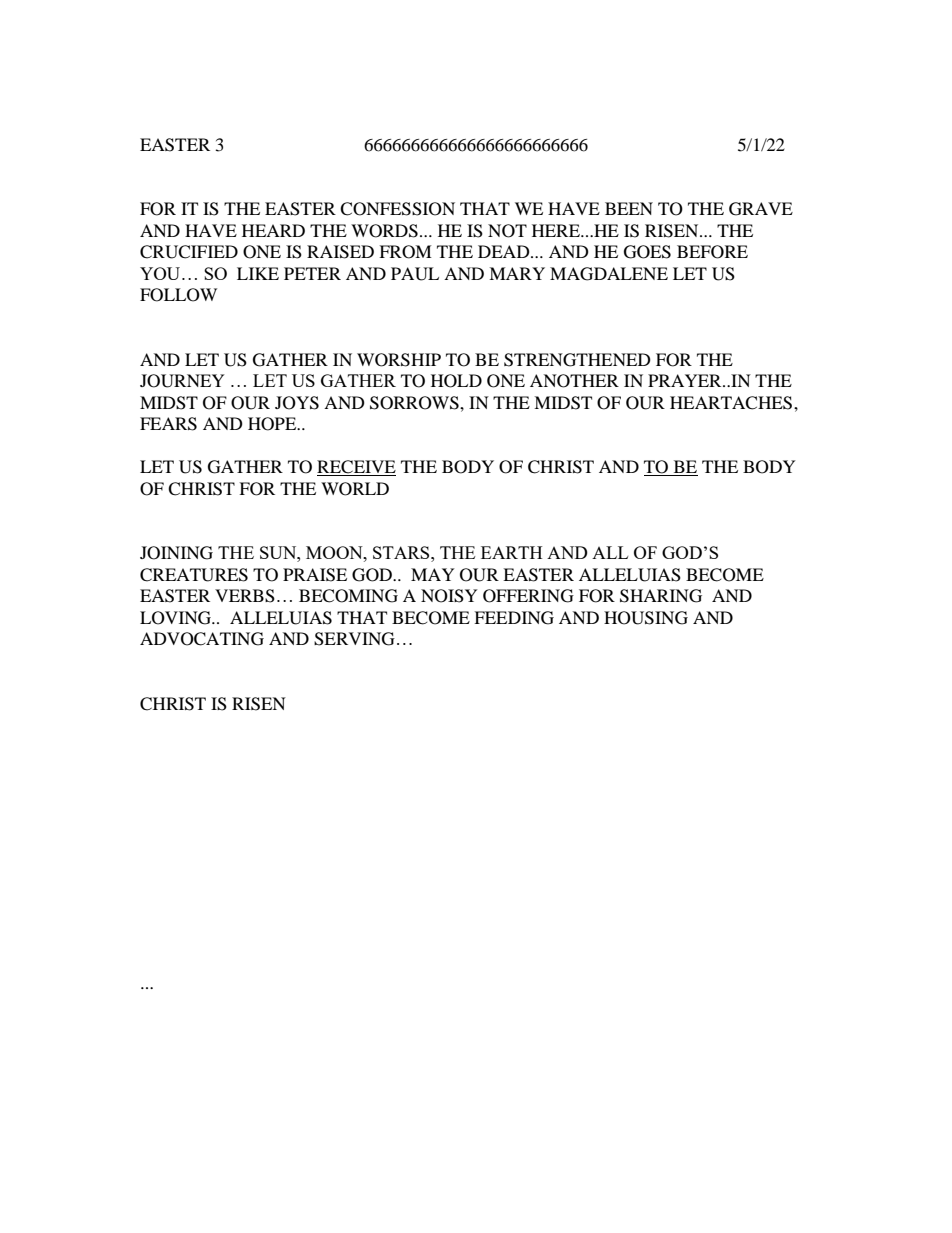  I want to click on FEEDING, so click(514, 618).
